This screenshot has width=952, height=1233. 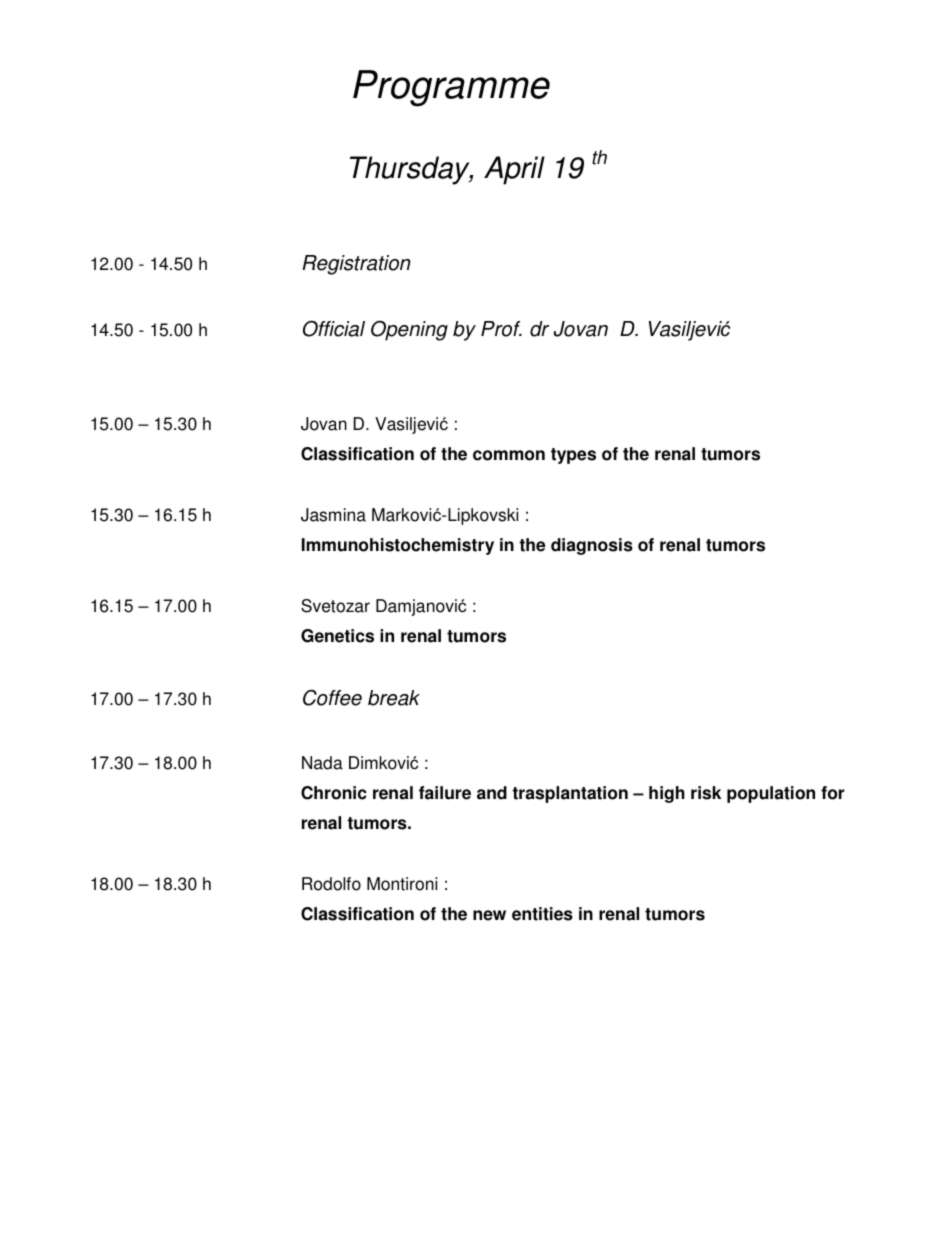 I want to click on Opening, so click(x=409, y=330).
